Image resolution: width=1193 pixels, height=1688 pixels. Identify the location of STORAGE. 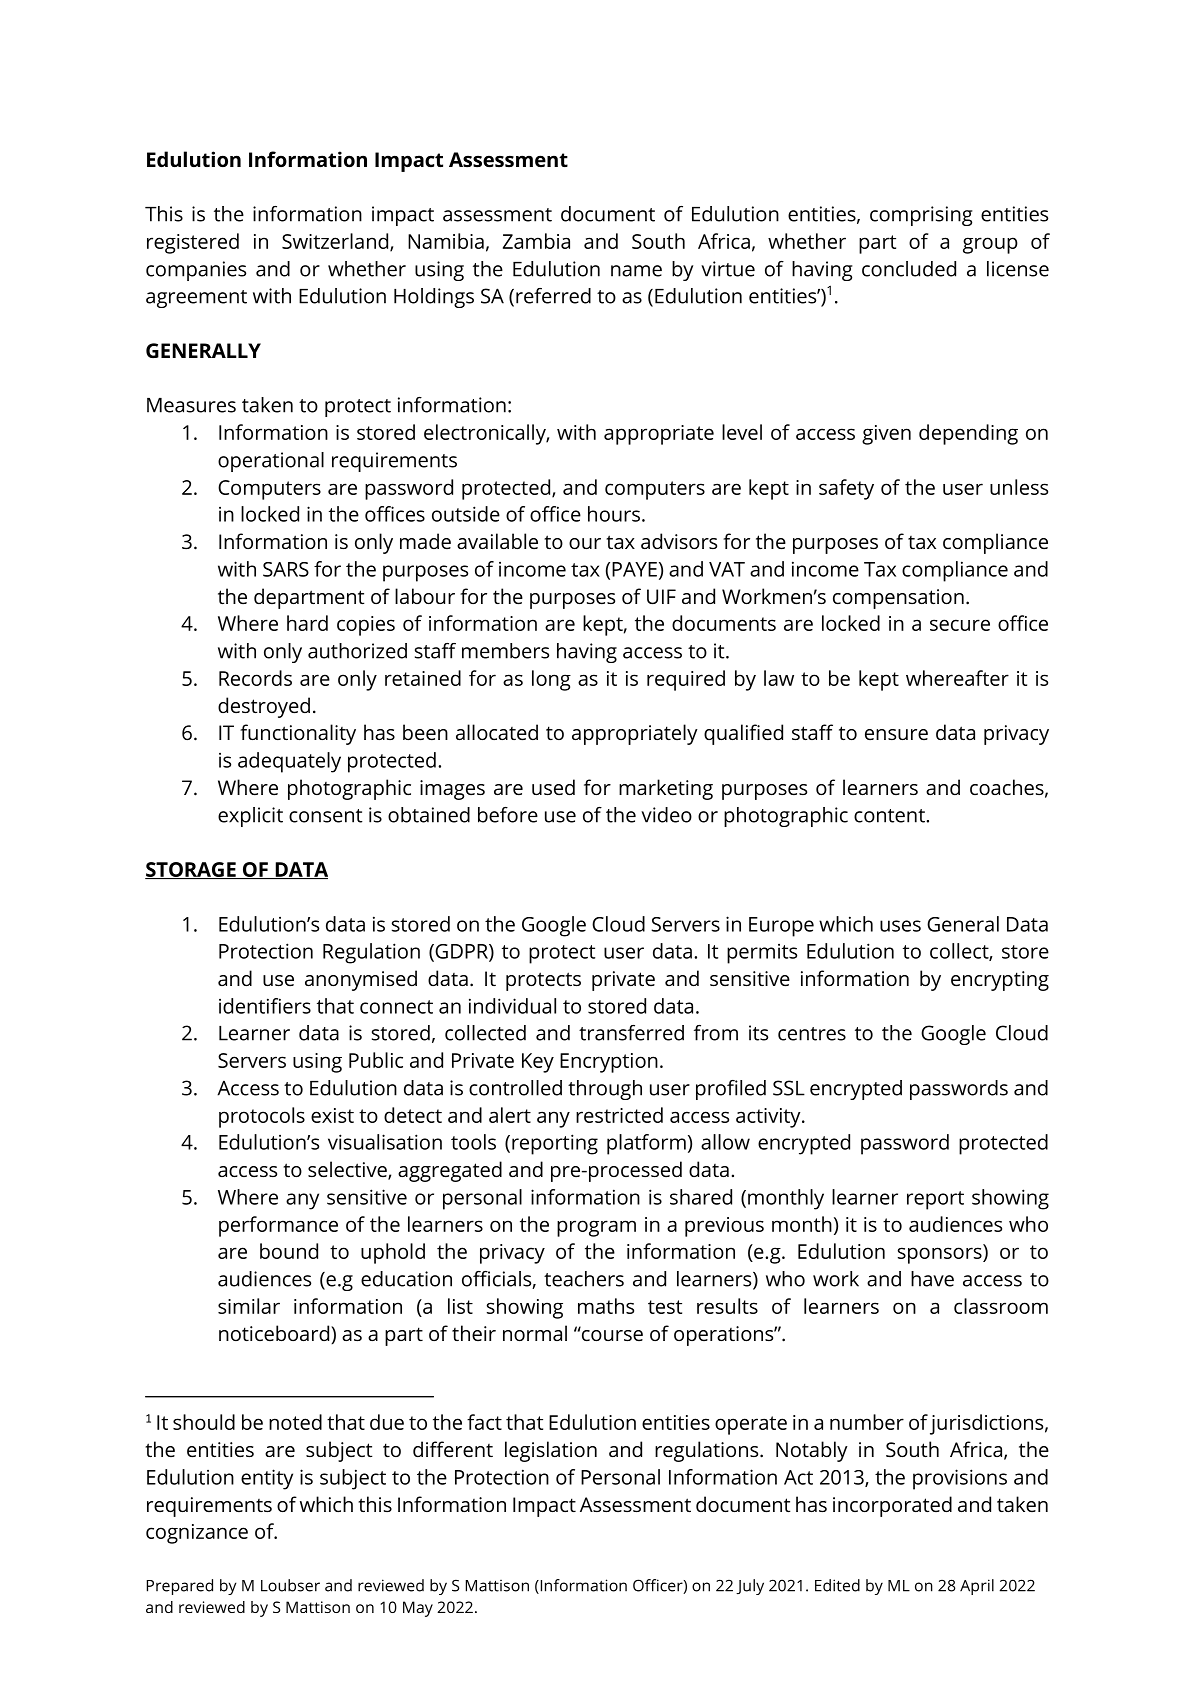
(191, 870).
